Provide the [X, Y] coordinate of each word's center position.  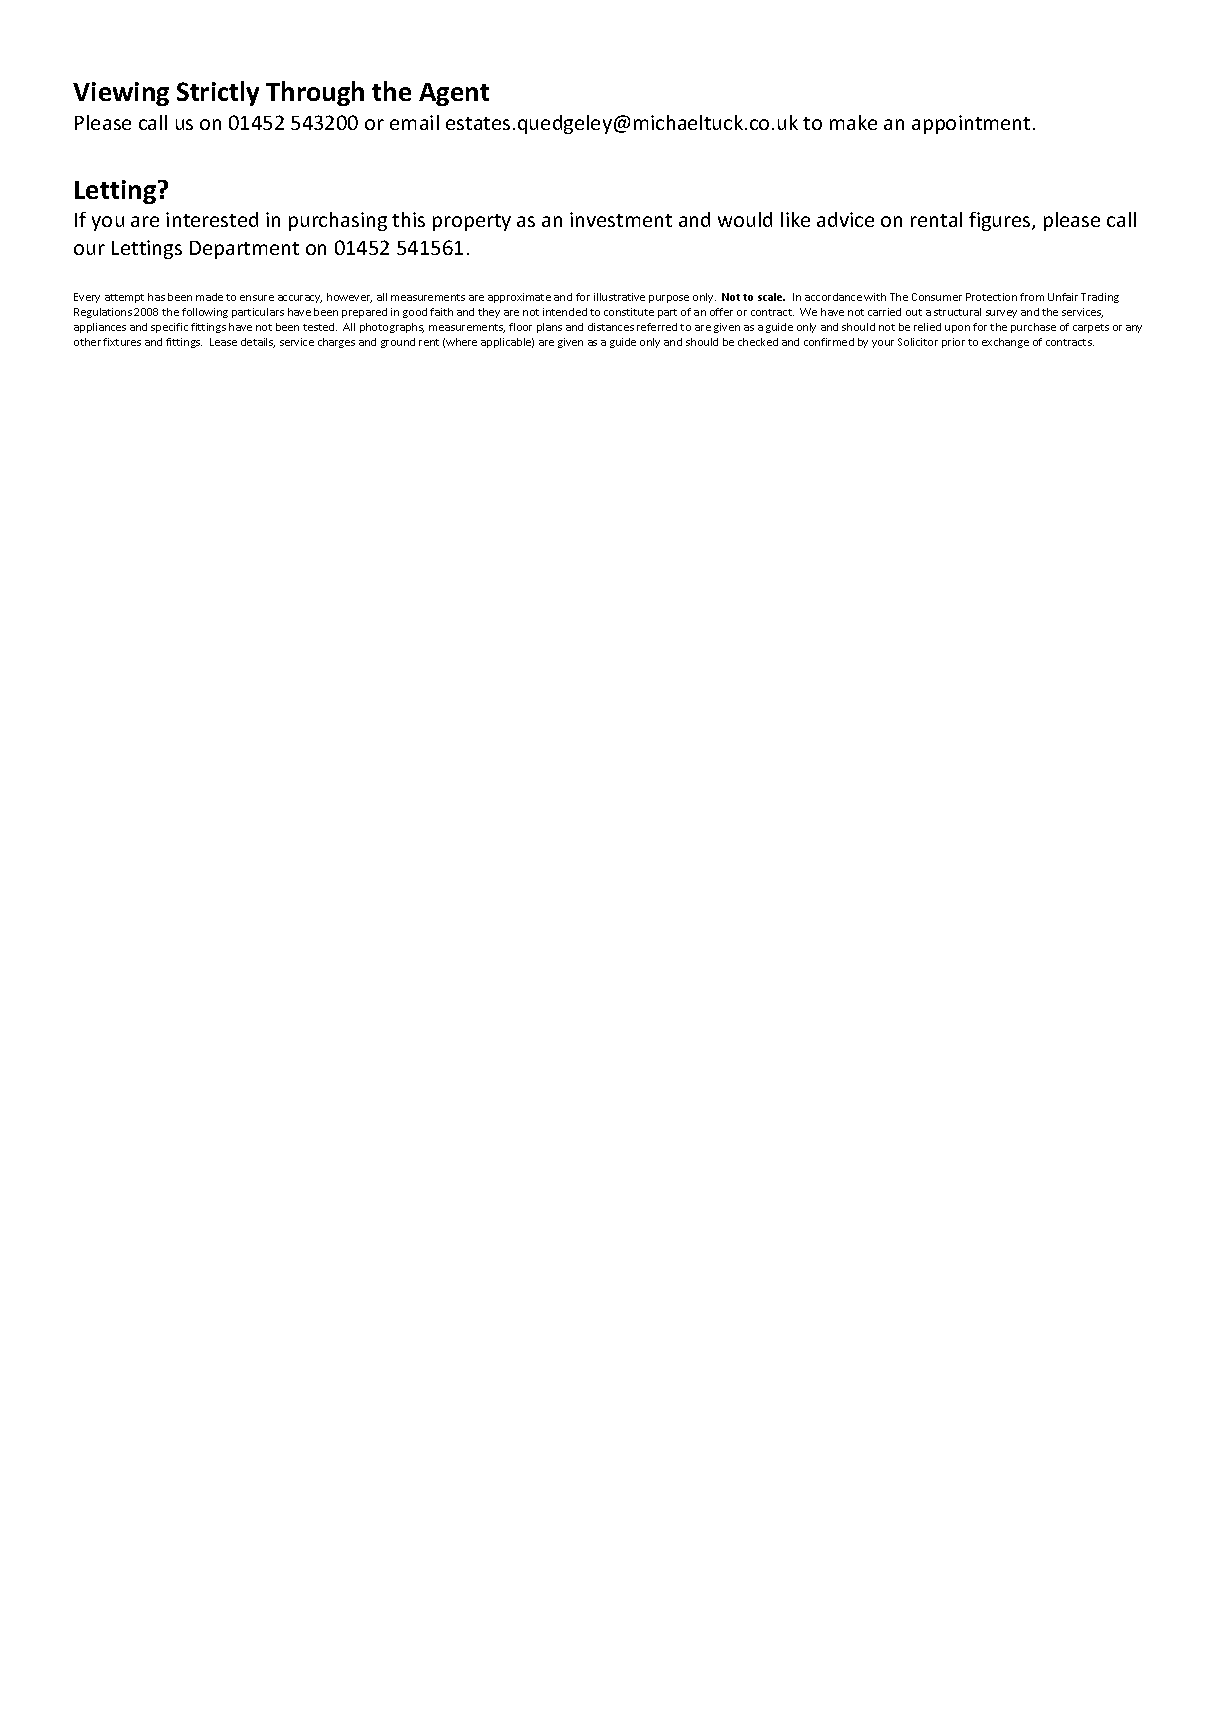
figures [1001, 221]
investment [621, 219]
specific [169, 328]
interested [212, 219]
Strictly [218, 93]
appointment [971, 124]
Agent [454, 94]
